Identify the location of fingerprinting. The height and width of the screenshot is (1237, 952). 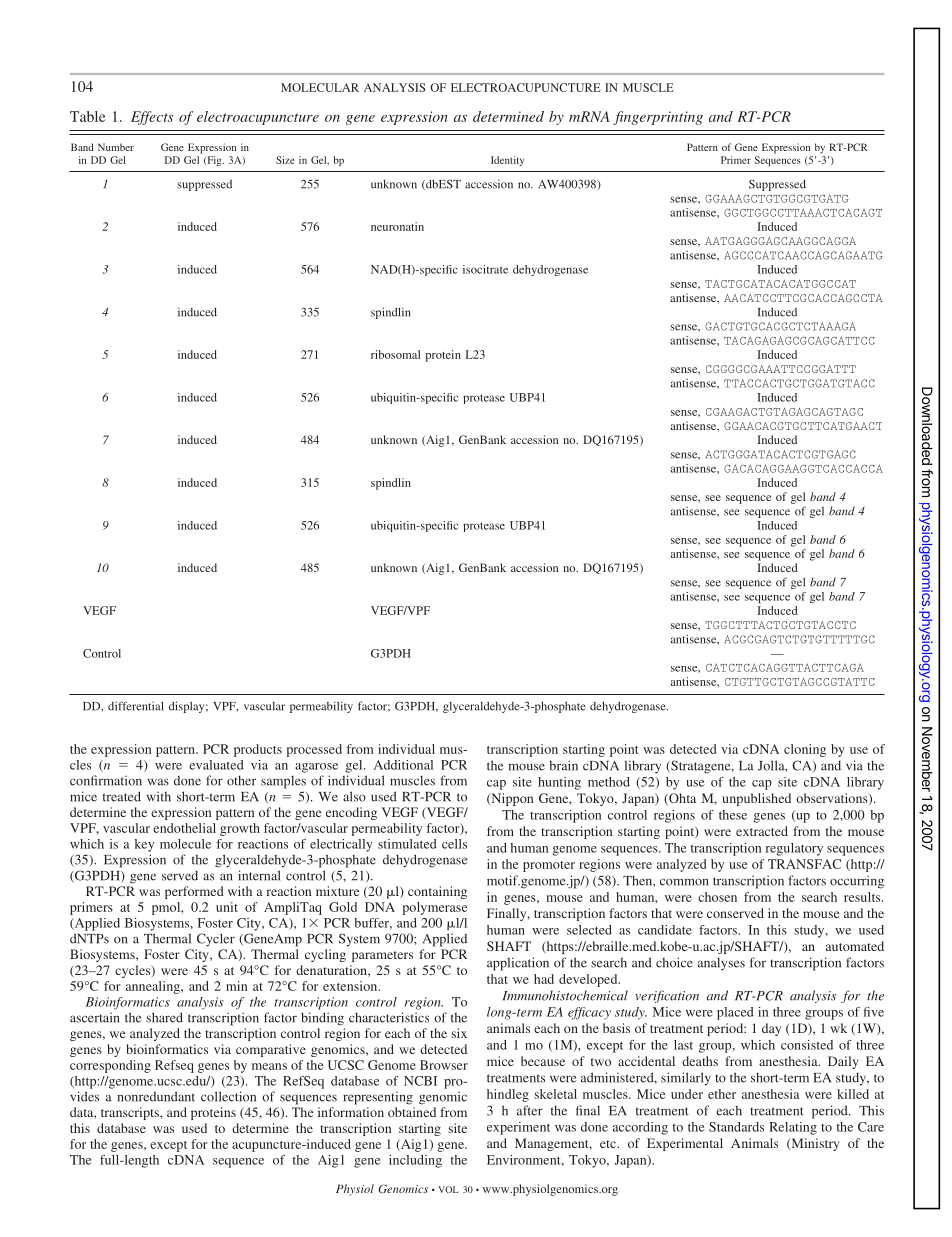
(658, 118).
